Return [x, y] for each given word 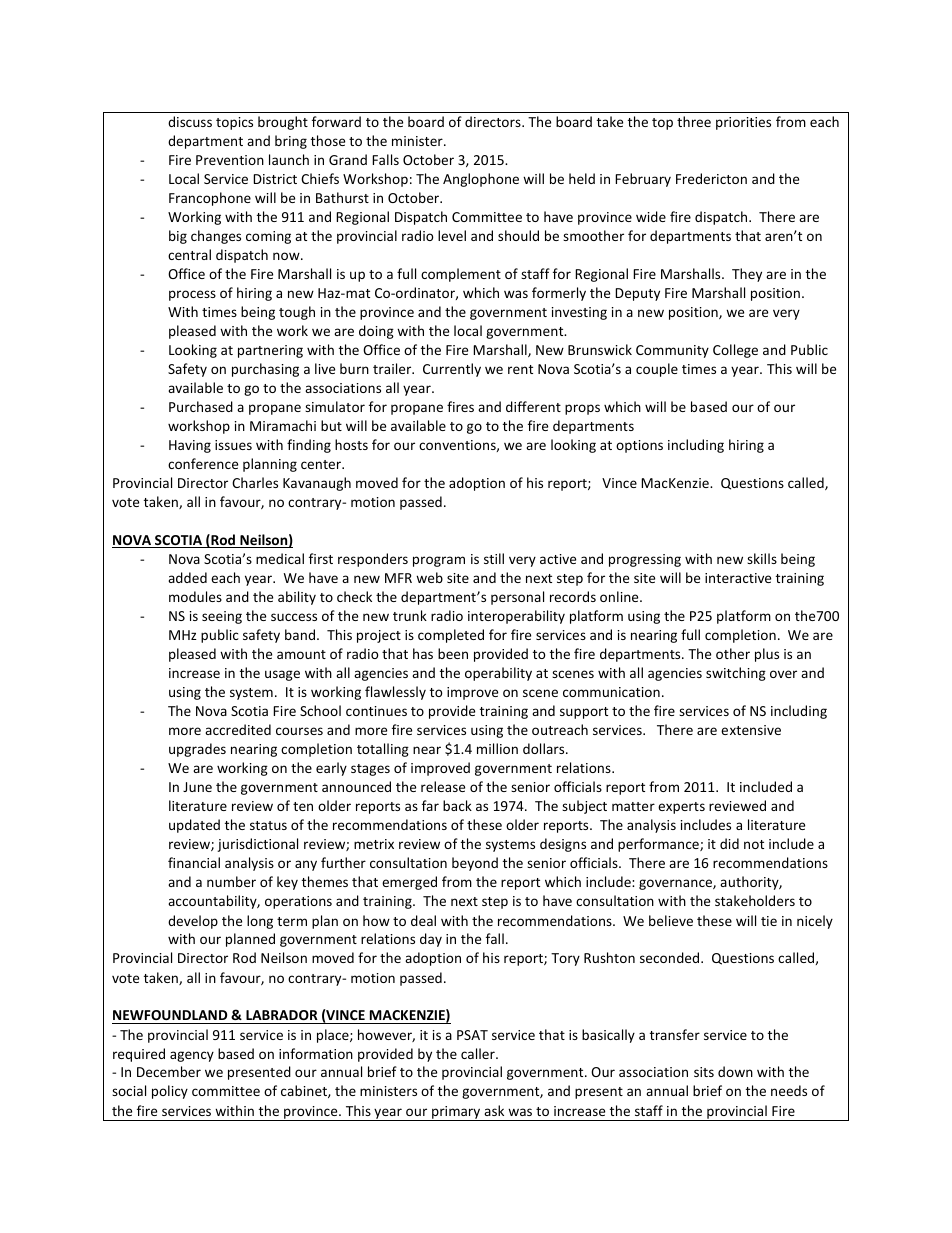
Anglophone [481, 180]
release [443, 786]
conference [203, 463]
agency [192, 1056]
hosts [351, 444]
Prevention [230, 160]
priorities [743, 123]
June [197, 787]
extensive [751, 730]
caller [479, 1053]
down [735, 1071]
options [639, 446]
